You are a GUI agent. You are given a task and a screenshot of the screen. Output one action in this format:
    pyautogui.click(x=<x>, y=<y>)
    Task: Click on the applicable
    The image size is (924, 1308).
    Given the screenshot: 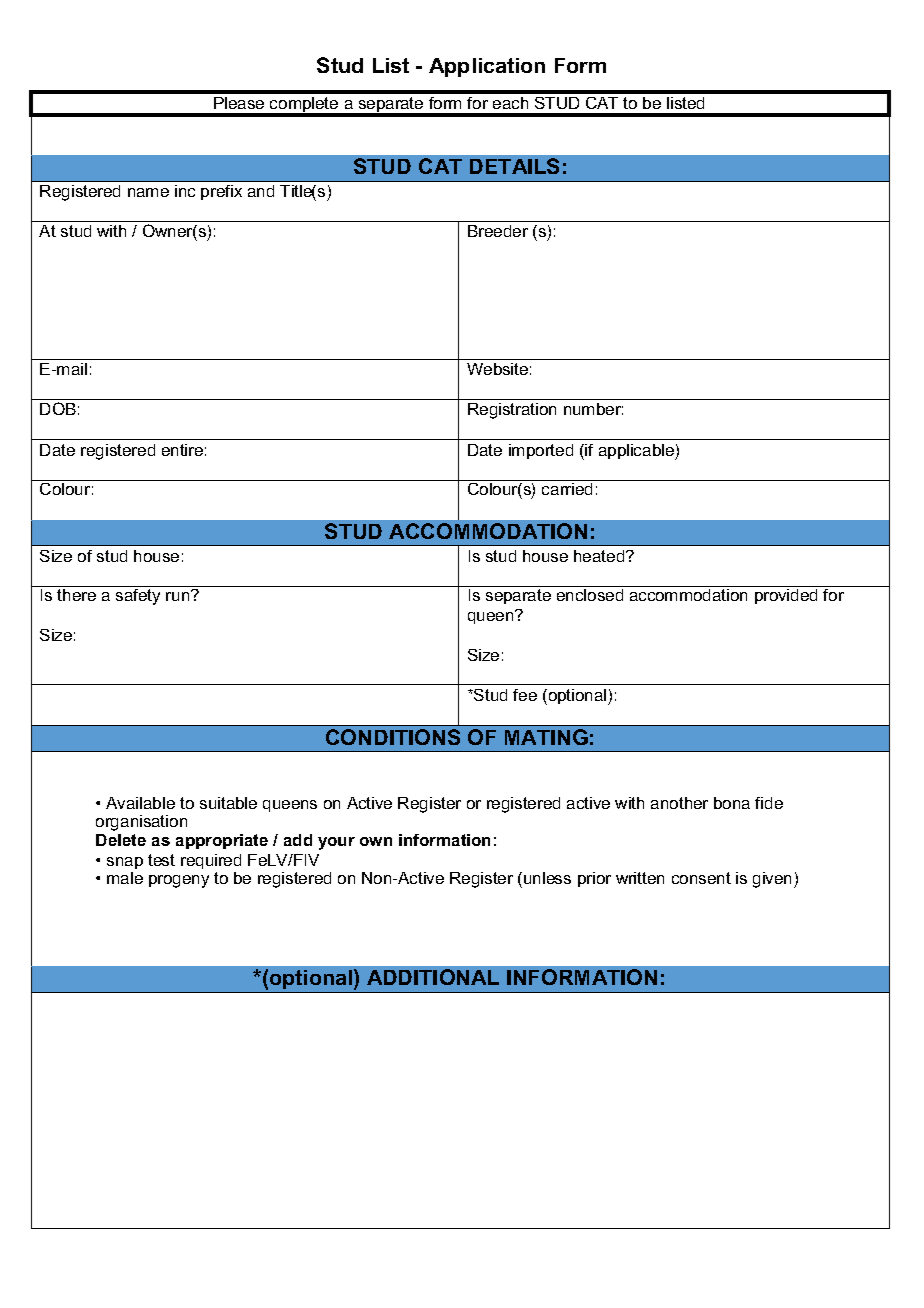 What is the action you would take?
    pyautogui.click(x=637, y=452)
